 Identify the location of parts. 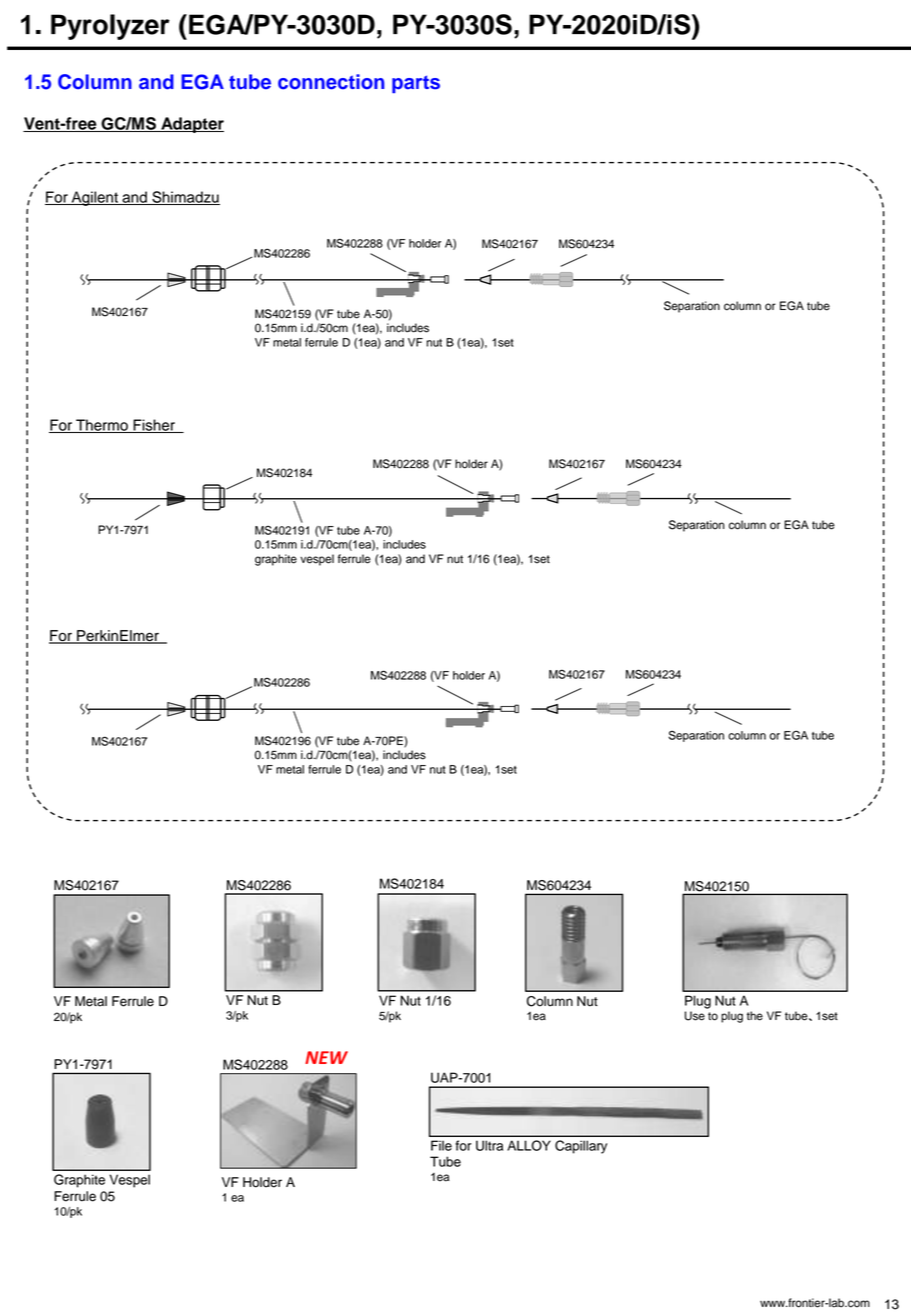
(416, 84).
